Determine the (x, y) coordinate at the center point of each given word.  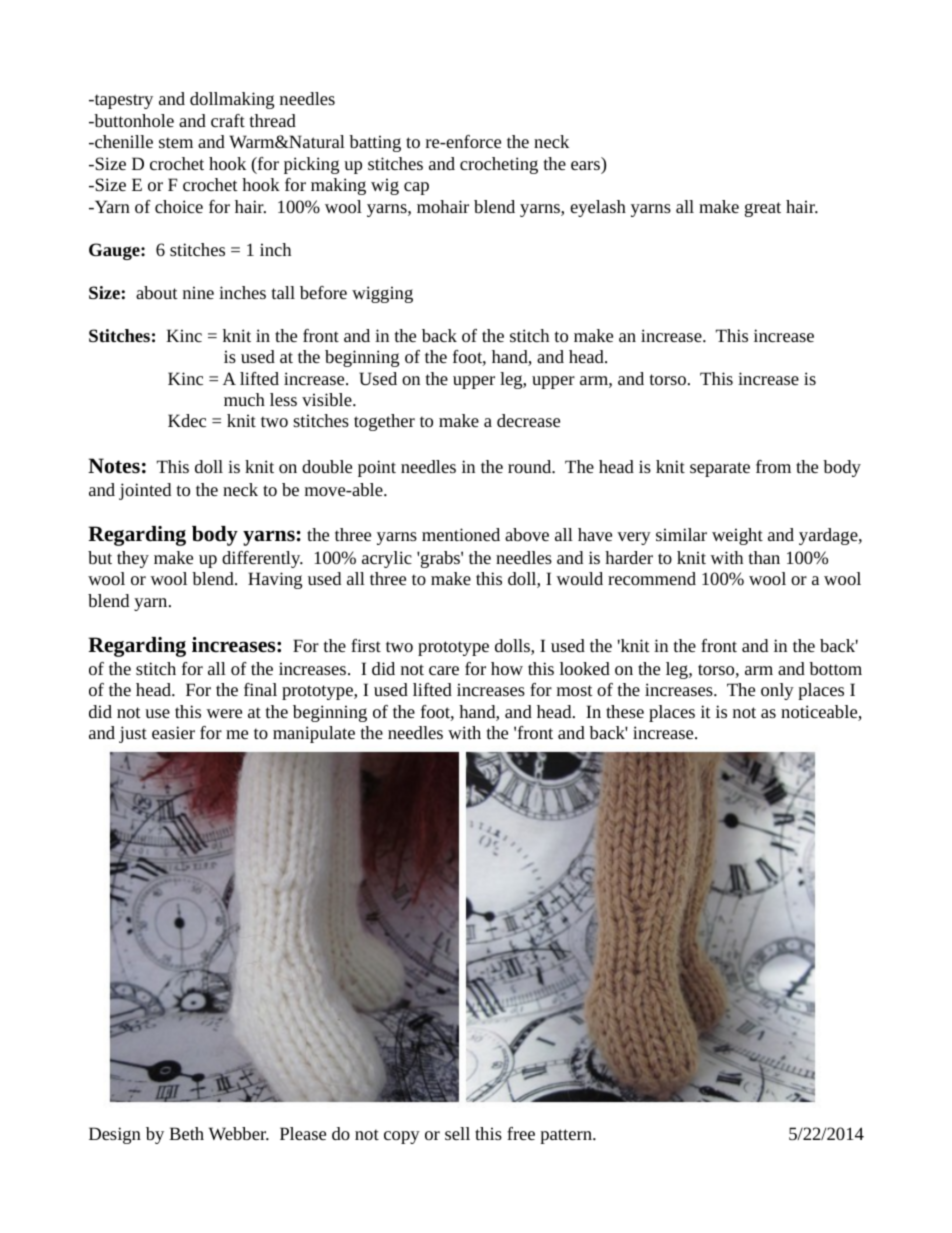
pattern (567, 1136)
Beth (186, 1133)
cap (416, 188)
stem (176, 142)
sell (457, 1133)
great (763, 209)
